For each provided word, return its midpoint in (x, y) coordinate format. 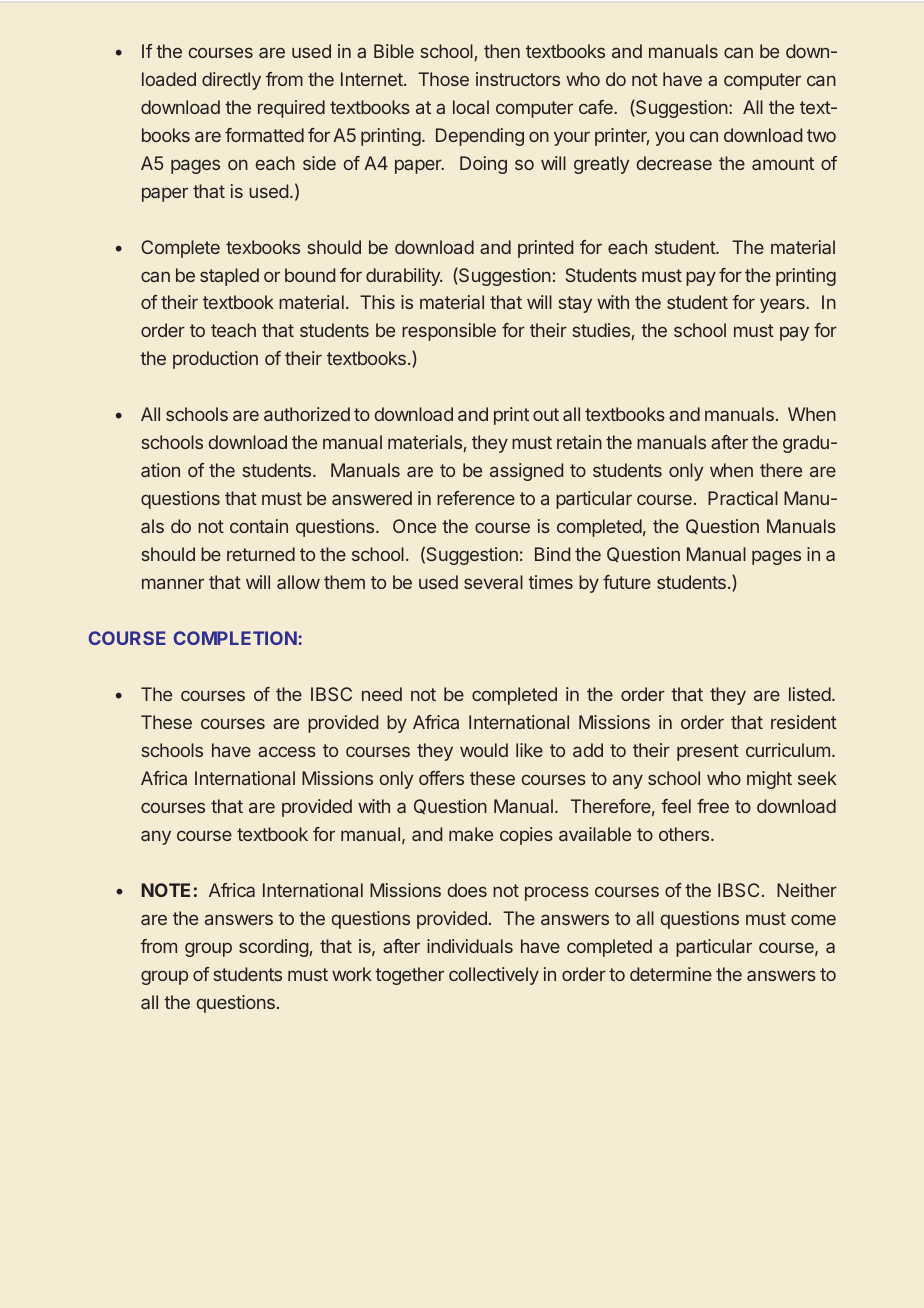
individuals (470, 946)
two (821, 135)
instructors (518, 79)
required (291, 109)
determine (671, 974)
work (352, 974)
